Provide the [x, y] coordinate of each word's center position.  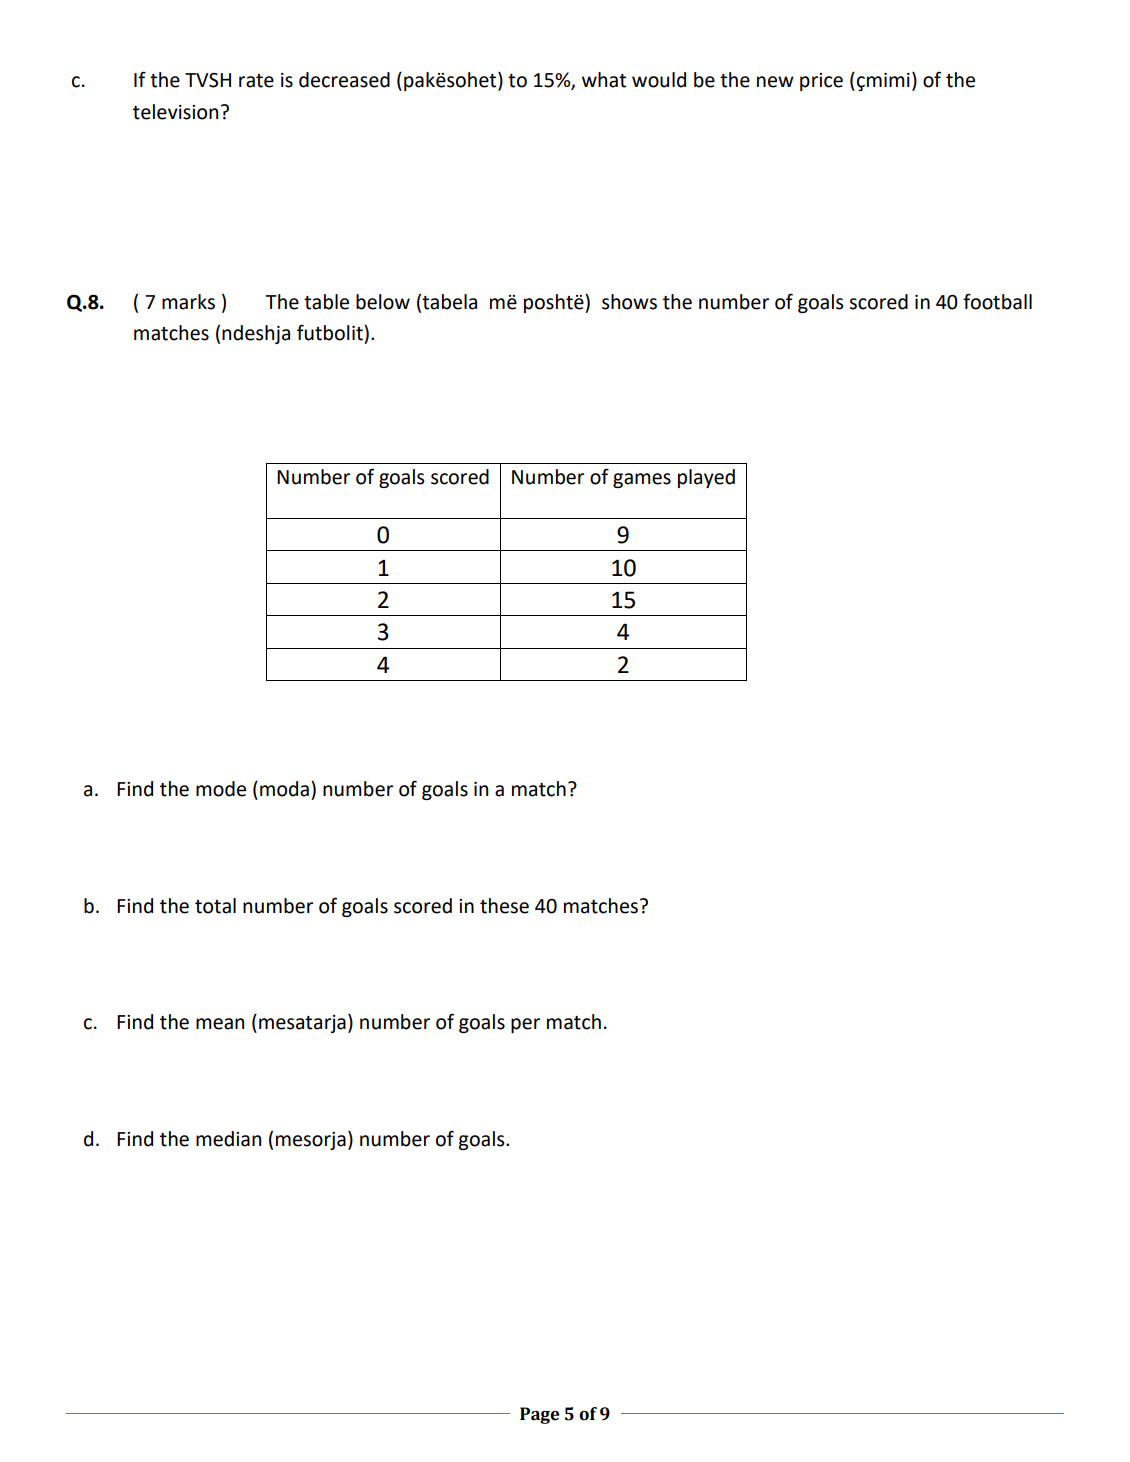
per [525, 1025]
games [642, 480]
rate [256, 81]
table [326, 302]
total [215, 906]
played [706, 478]
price [821, 82]
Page [539, 1415]
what [604, 80]
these [504, 906]
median [228, 1139]
